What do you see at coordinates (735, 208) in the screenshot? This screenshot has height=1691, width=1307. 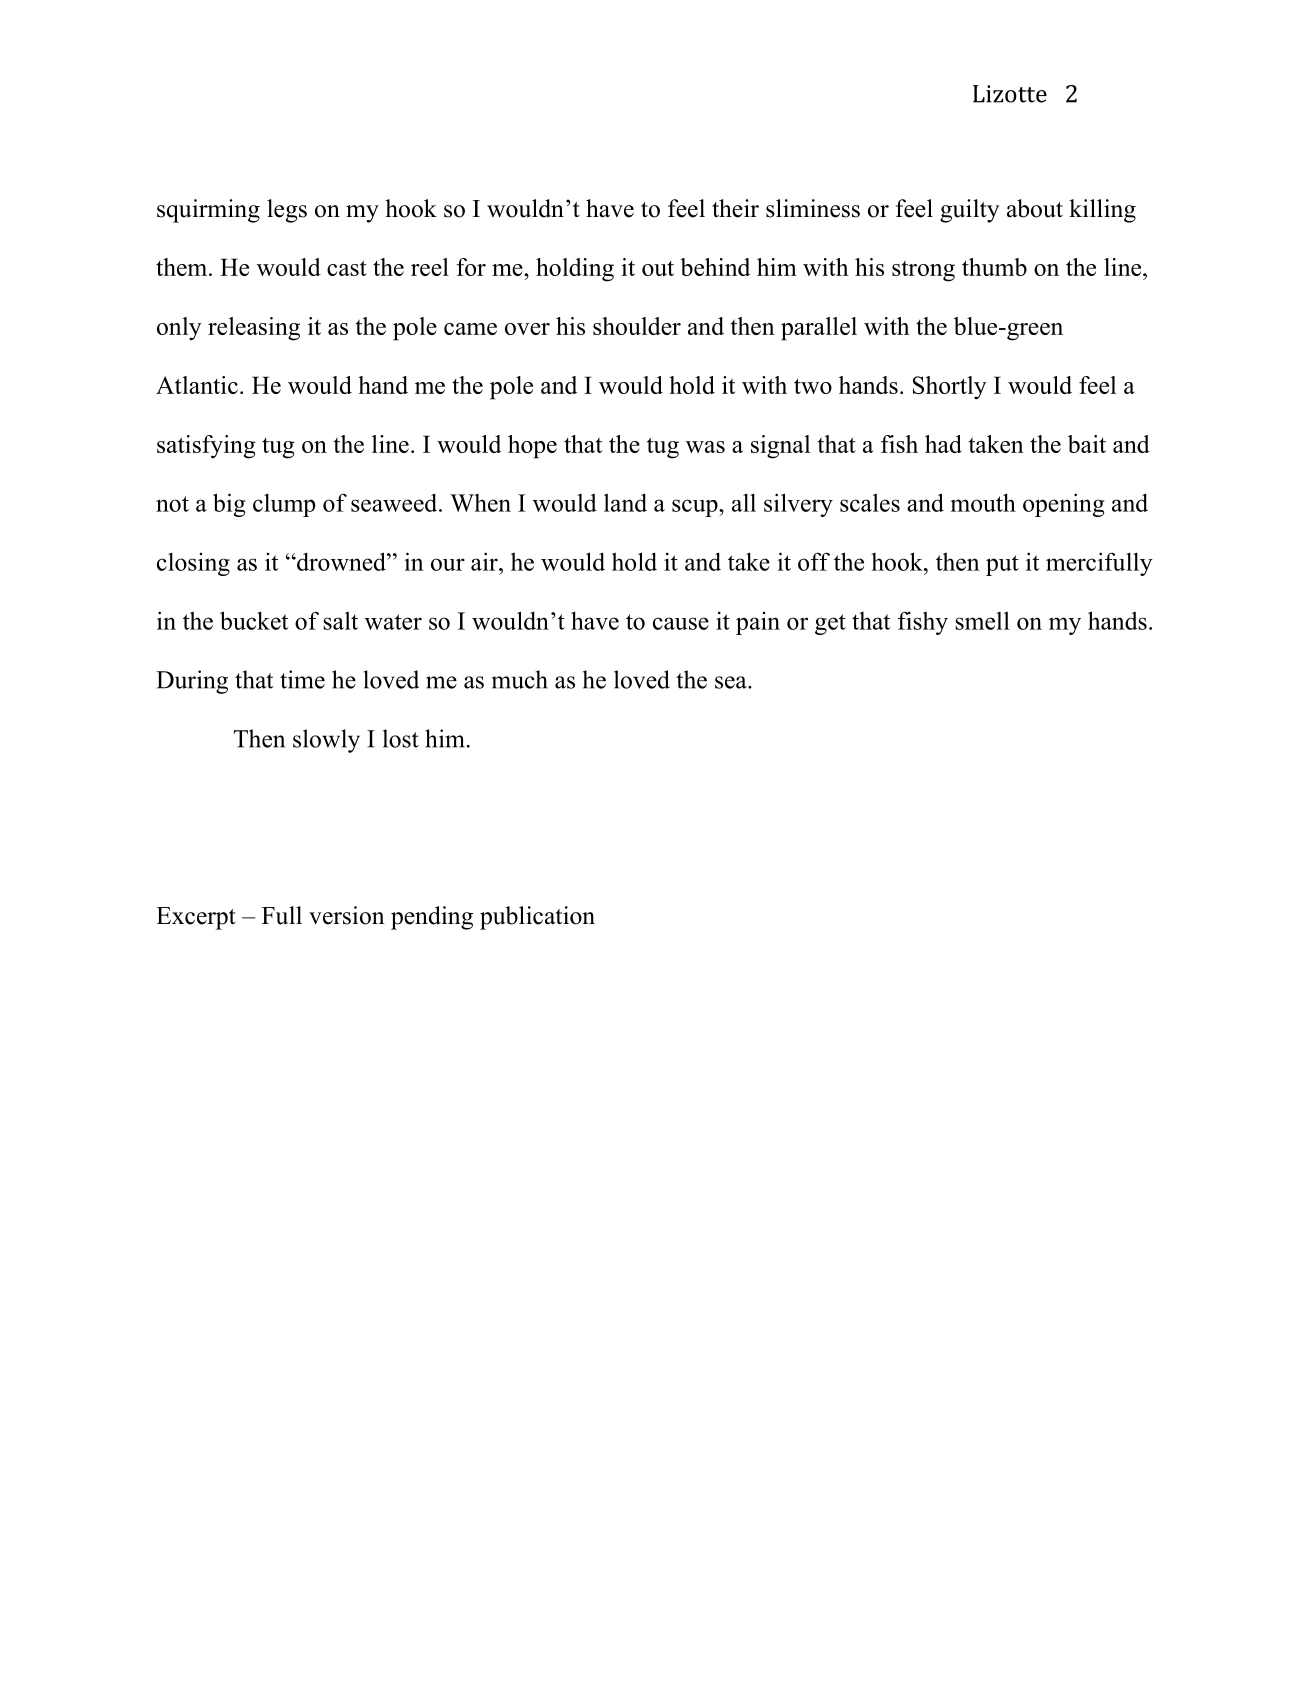 I see `their` at bounding box center [735, 208].
